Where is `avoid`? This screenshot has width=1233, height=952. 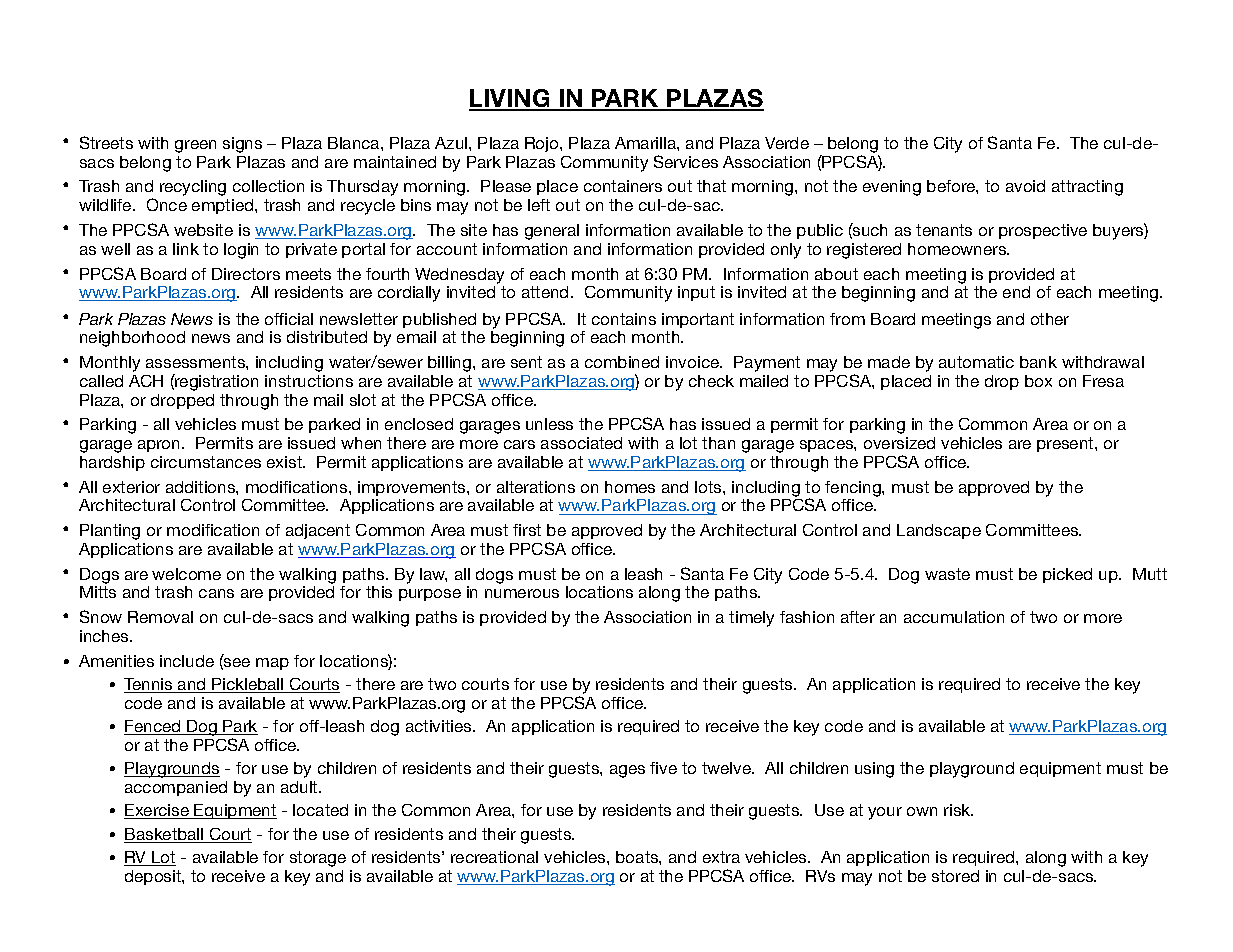 avoid is located at coordinates (1025, 186).
